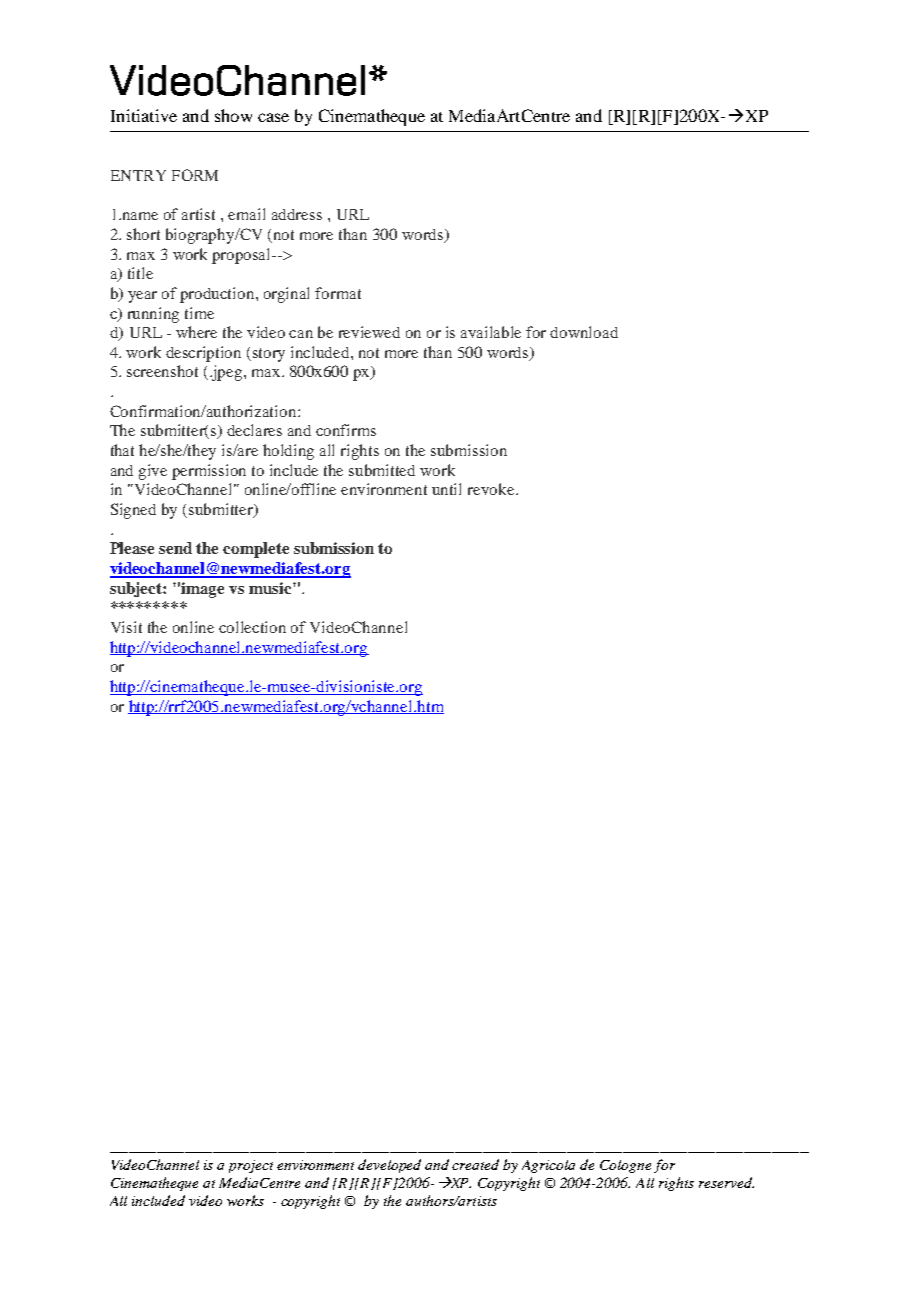 The image size is (924, 1308). What do you see at coordinates (491, 332) in the screenshot?
I see `available` at bounding box center [491, 332].
